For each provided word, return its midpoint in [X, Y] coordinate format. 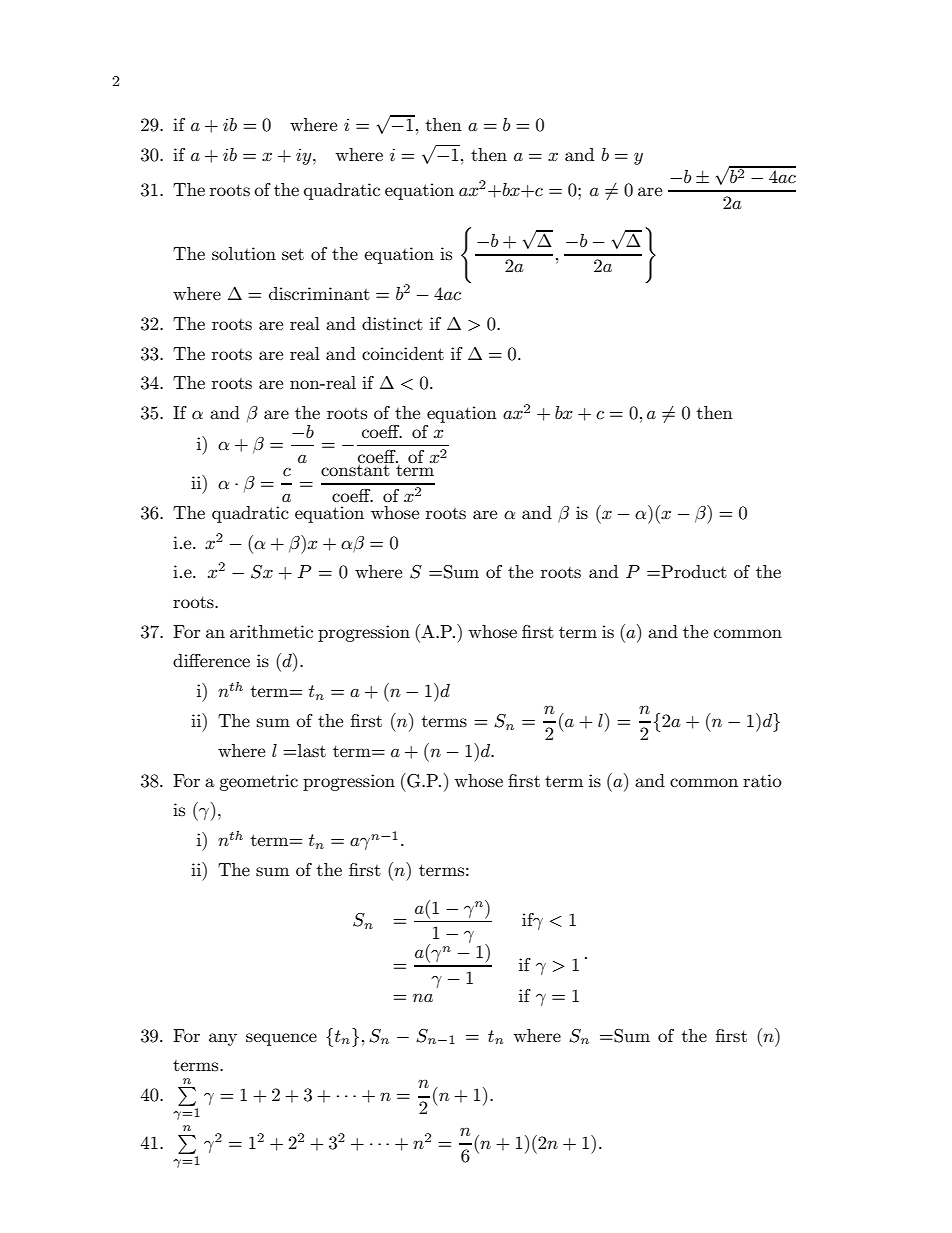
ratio [762, 780]
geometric [258, 782]
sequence [281, 1039]
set [293, 254]
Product [693, 571]
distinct [392, 324]
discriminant [319, 294]
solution [244, 254]
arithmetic [271, 631]
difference [211, 660]
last [312, 751]
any [223, 1039]
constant [355, 470]
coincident [403, 353]
